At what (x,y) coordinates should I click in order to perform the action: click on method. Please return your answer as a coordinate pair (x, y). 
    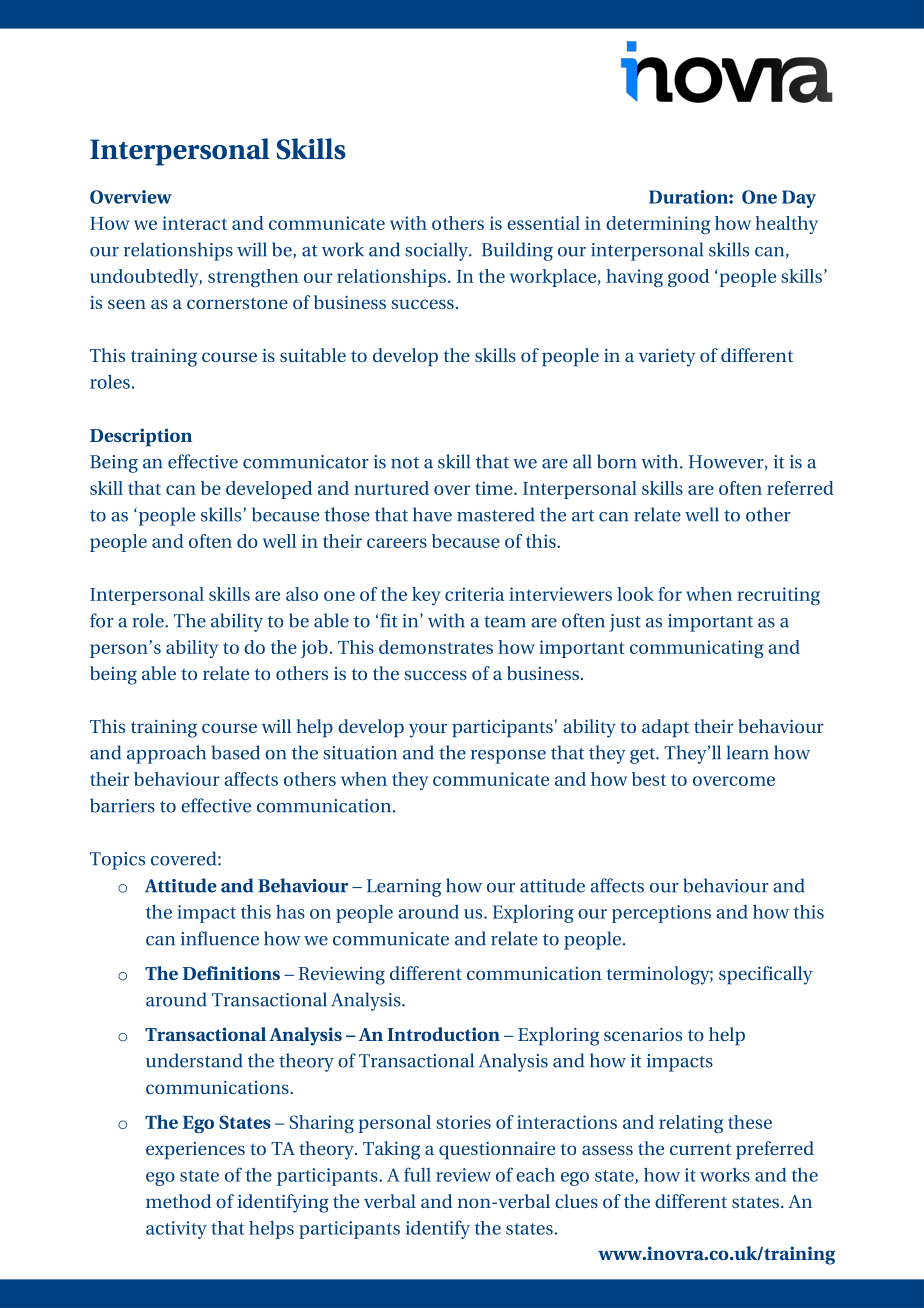
    Looking at the image, I should click on (178, 1201).
